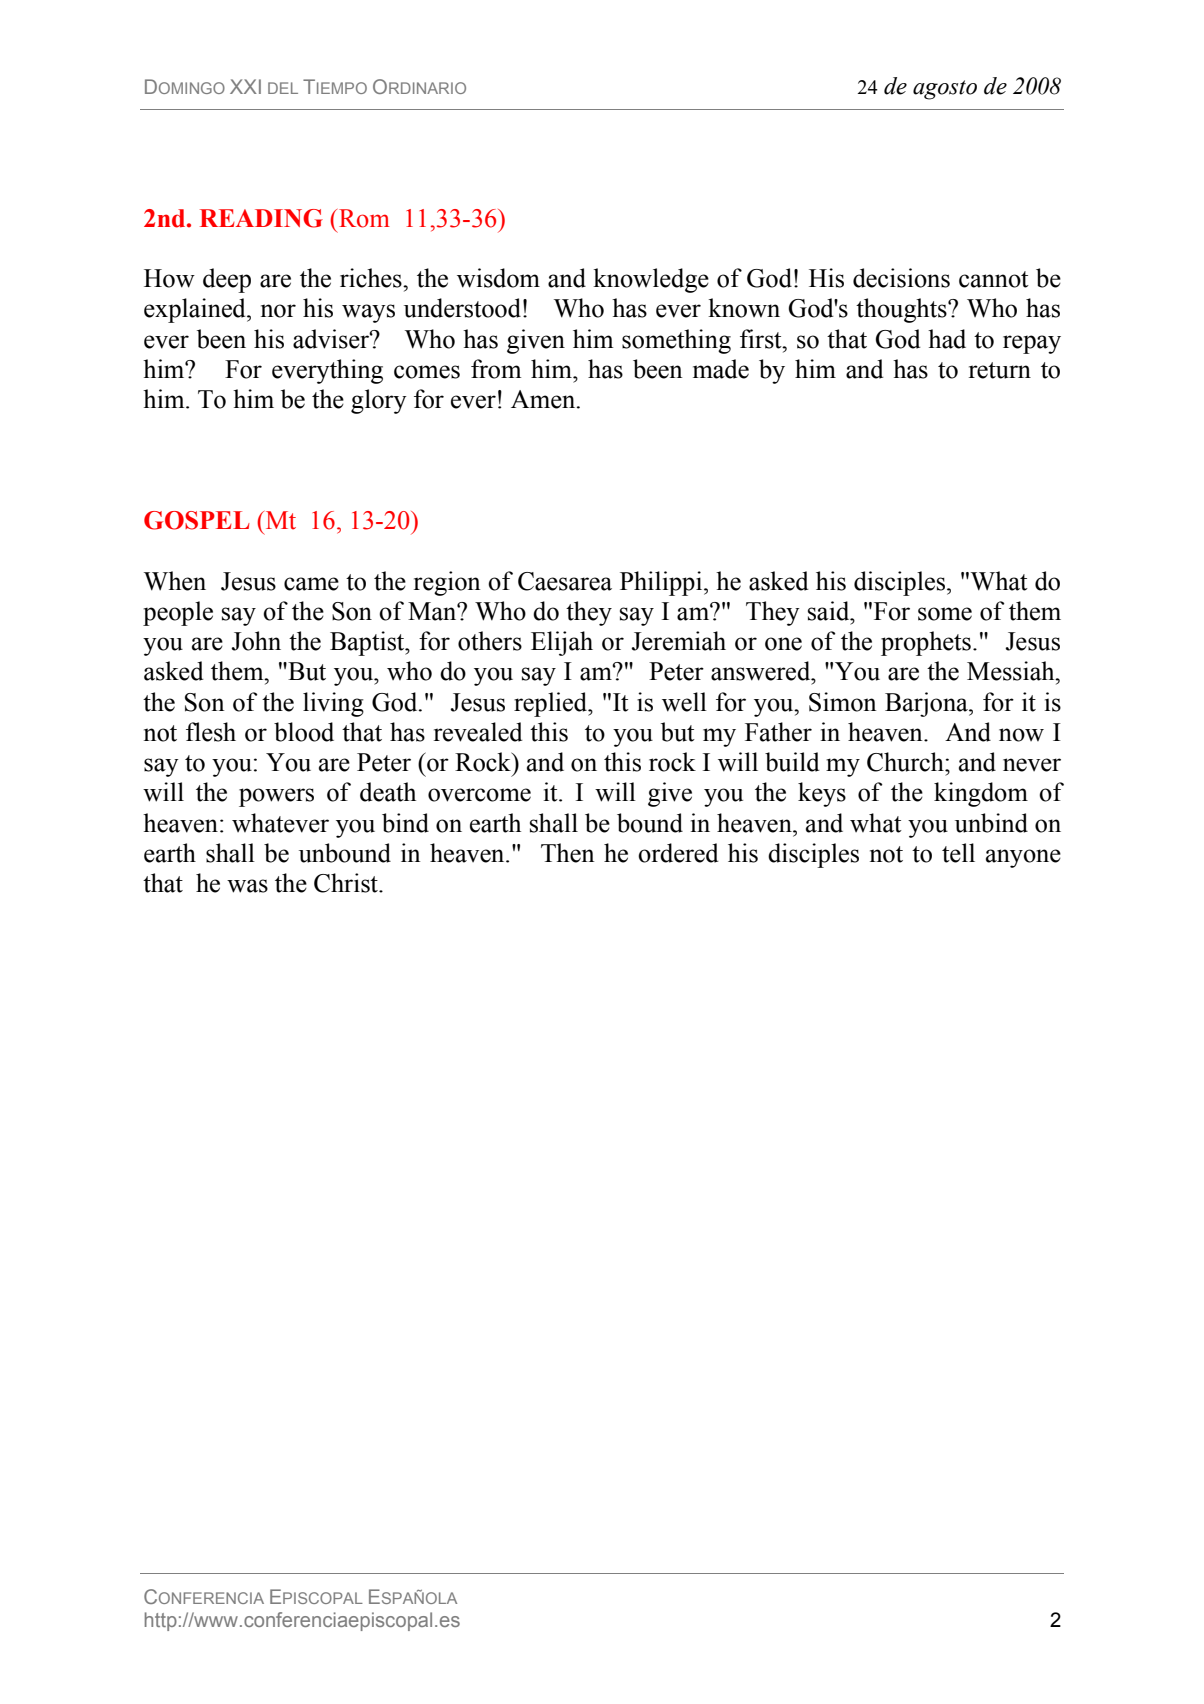 The width and height of the document is (1204, 1704). Describe the element at coordinates (901, 278) in the document. I see `decisions` at that location.
